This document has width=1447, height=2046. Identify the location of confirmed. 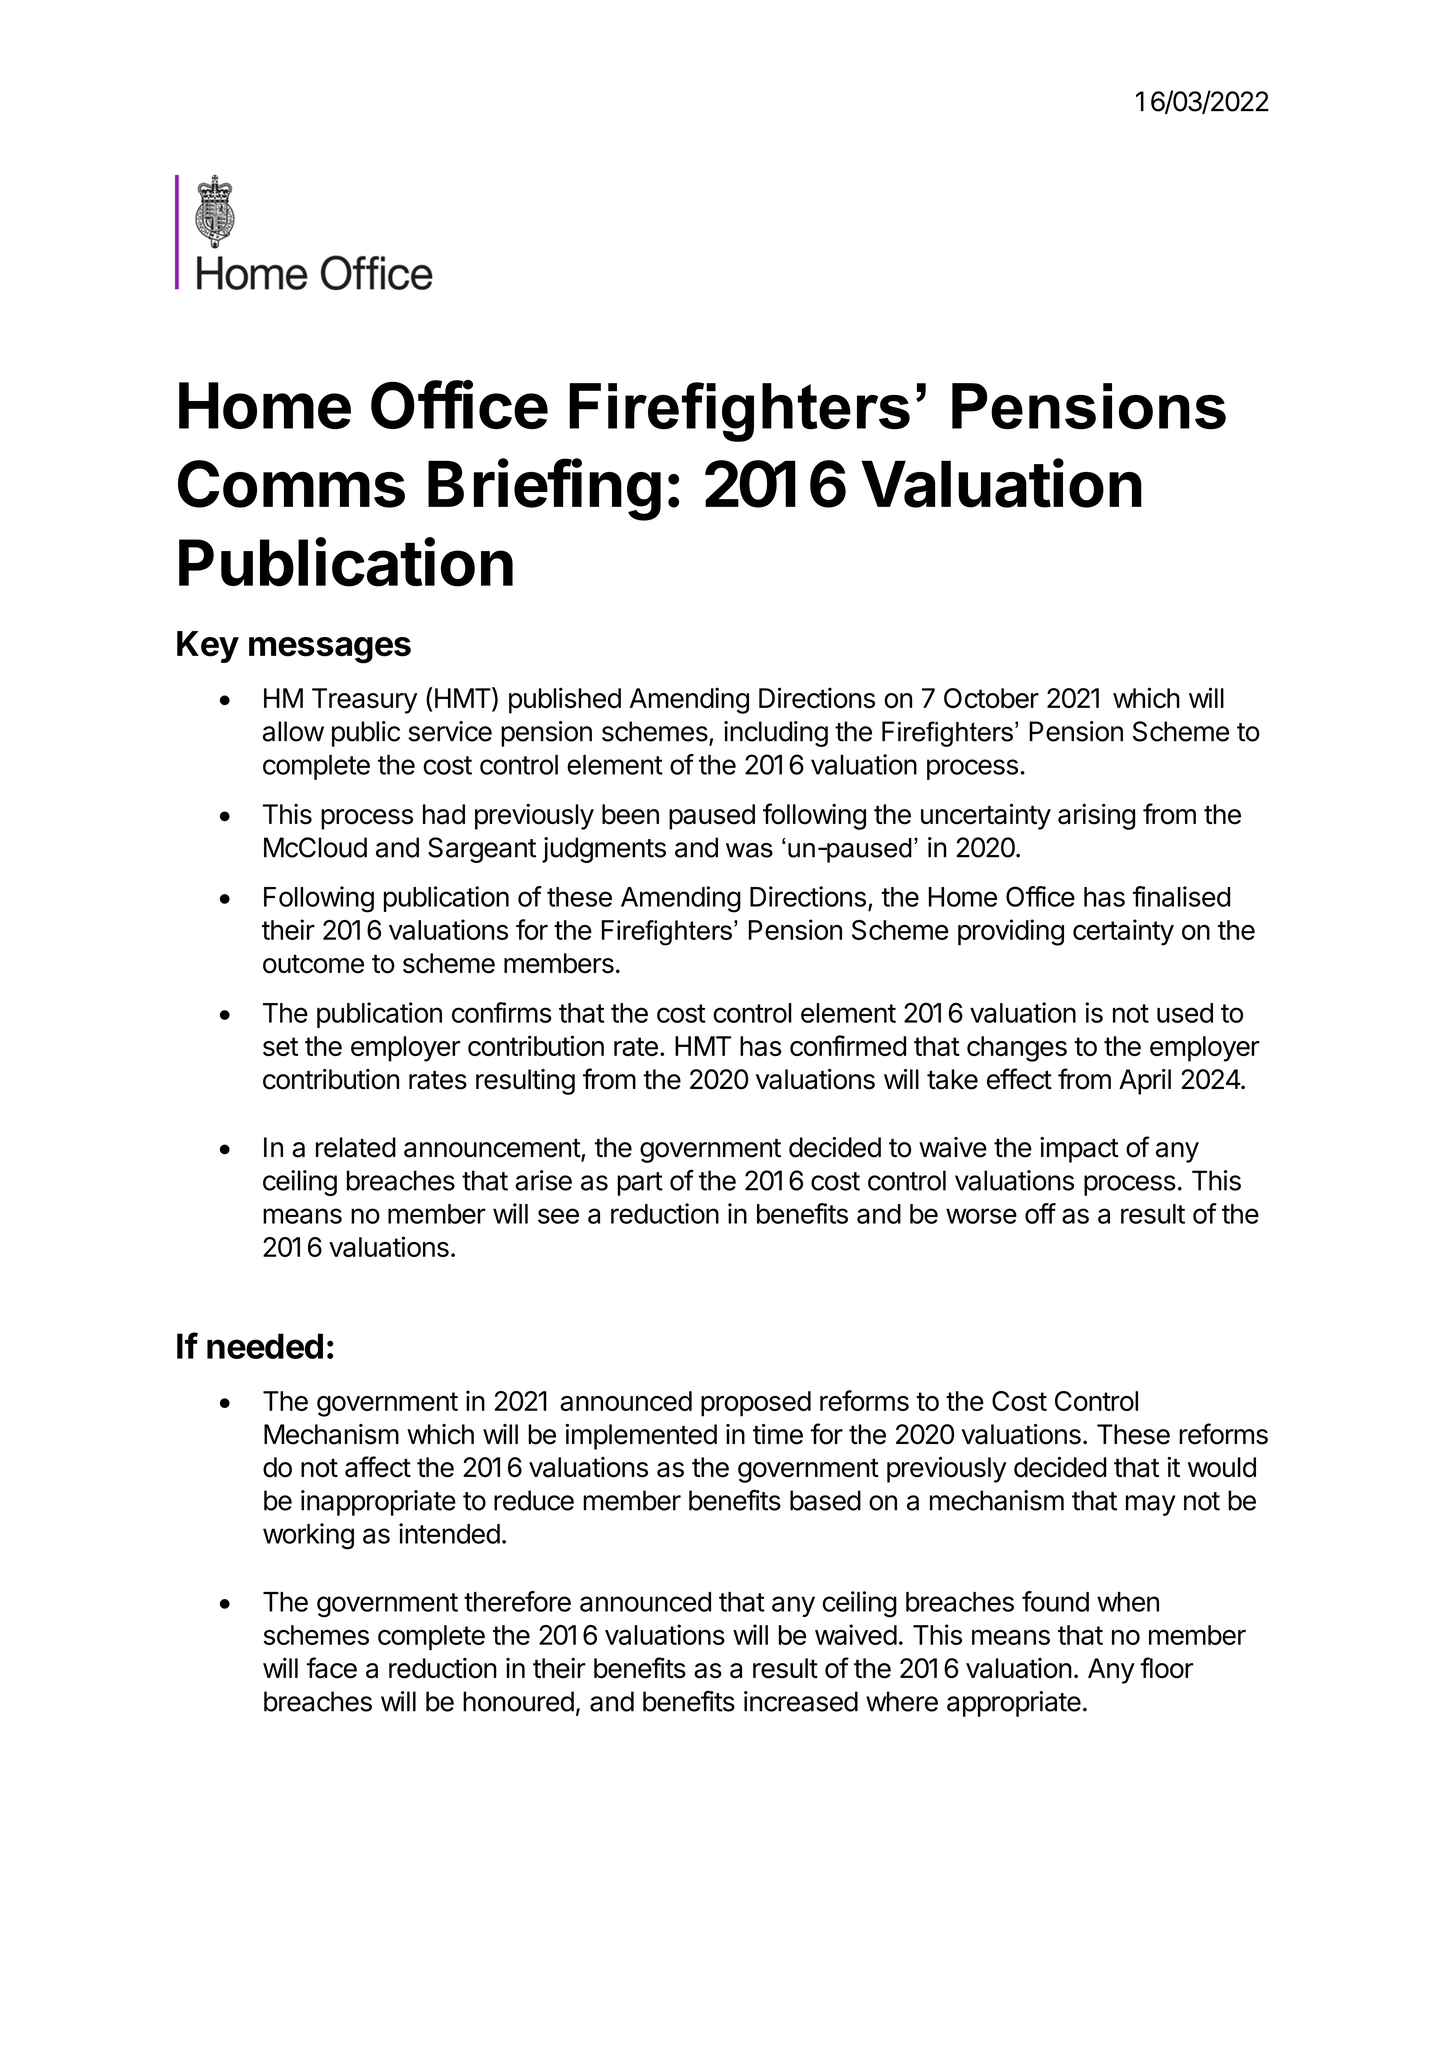
(848, 1045).
